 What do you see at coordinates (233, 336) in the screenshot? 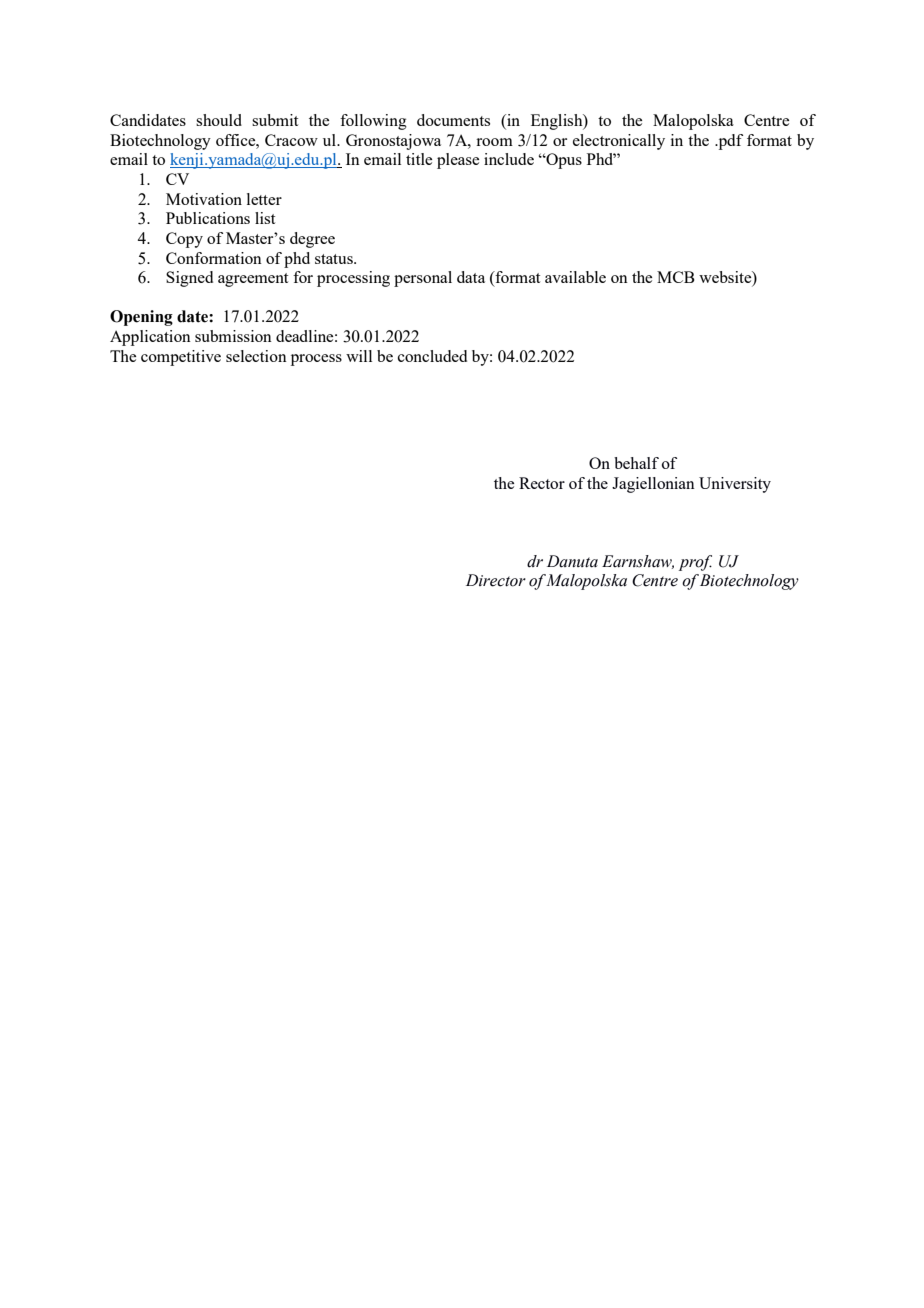
I see `submission` at bounding box center [233, 336].
